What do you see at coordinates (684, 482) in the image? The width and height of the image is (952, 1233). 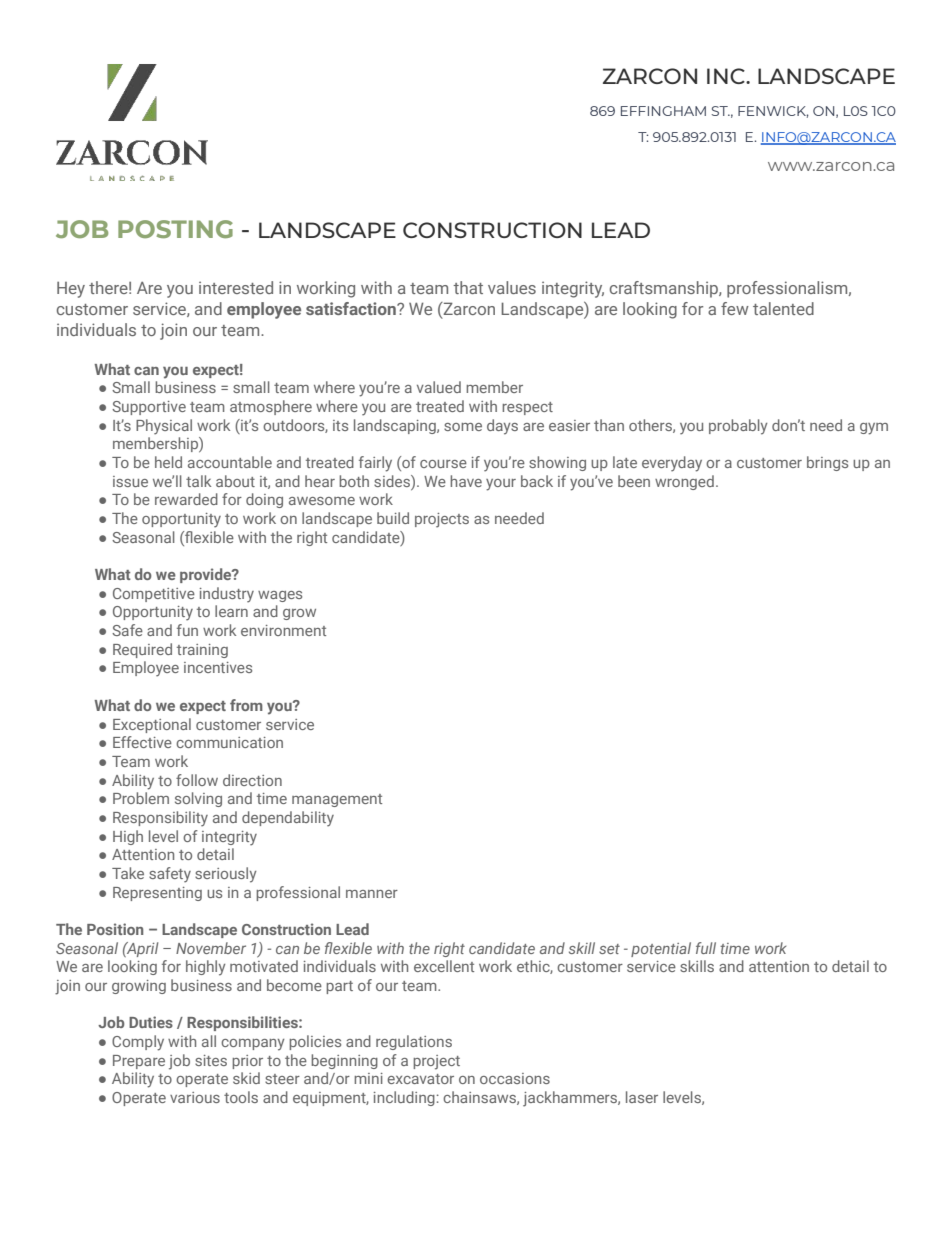 I see `wronged` at bounding box center [684, 482].
